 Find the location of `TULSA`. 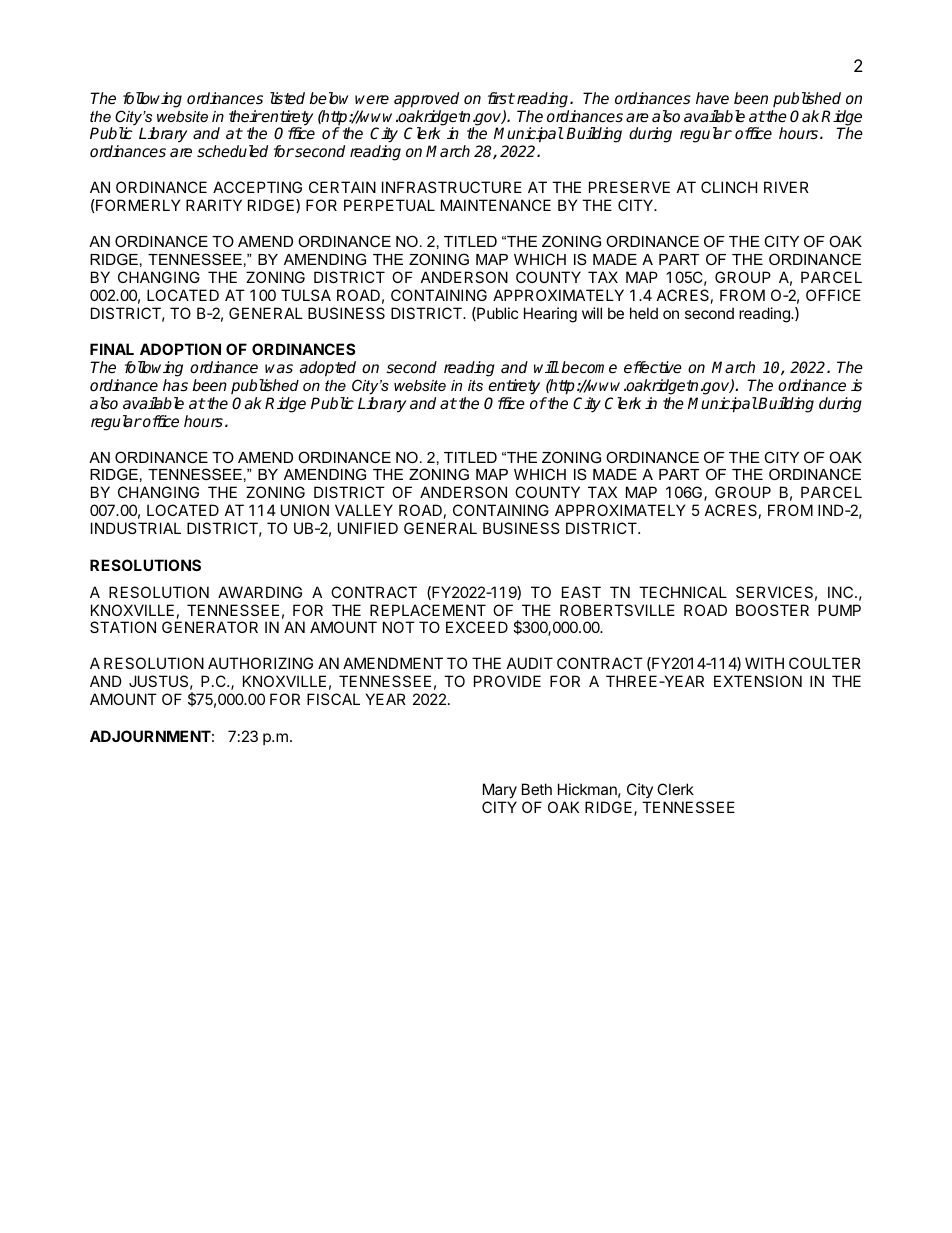

TULSA is located at coordinates (306, 295).
